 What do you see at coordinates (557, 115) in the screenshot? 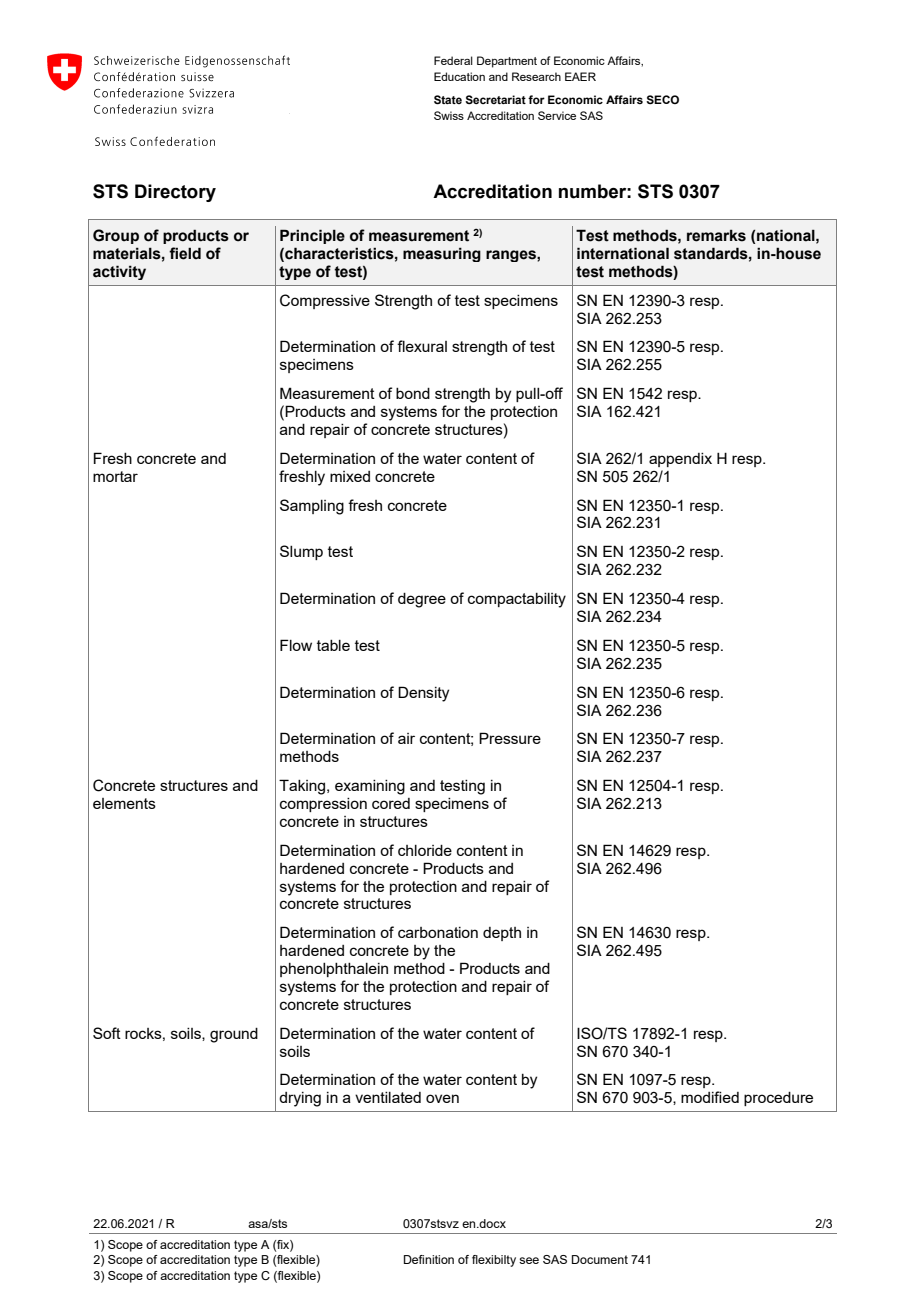
I see `Service` at bounding box center [557, 115].
